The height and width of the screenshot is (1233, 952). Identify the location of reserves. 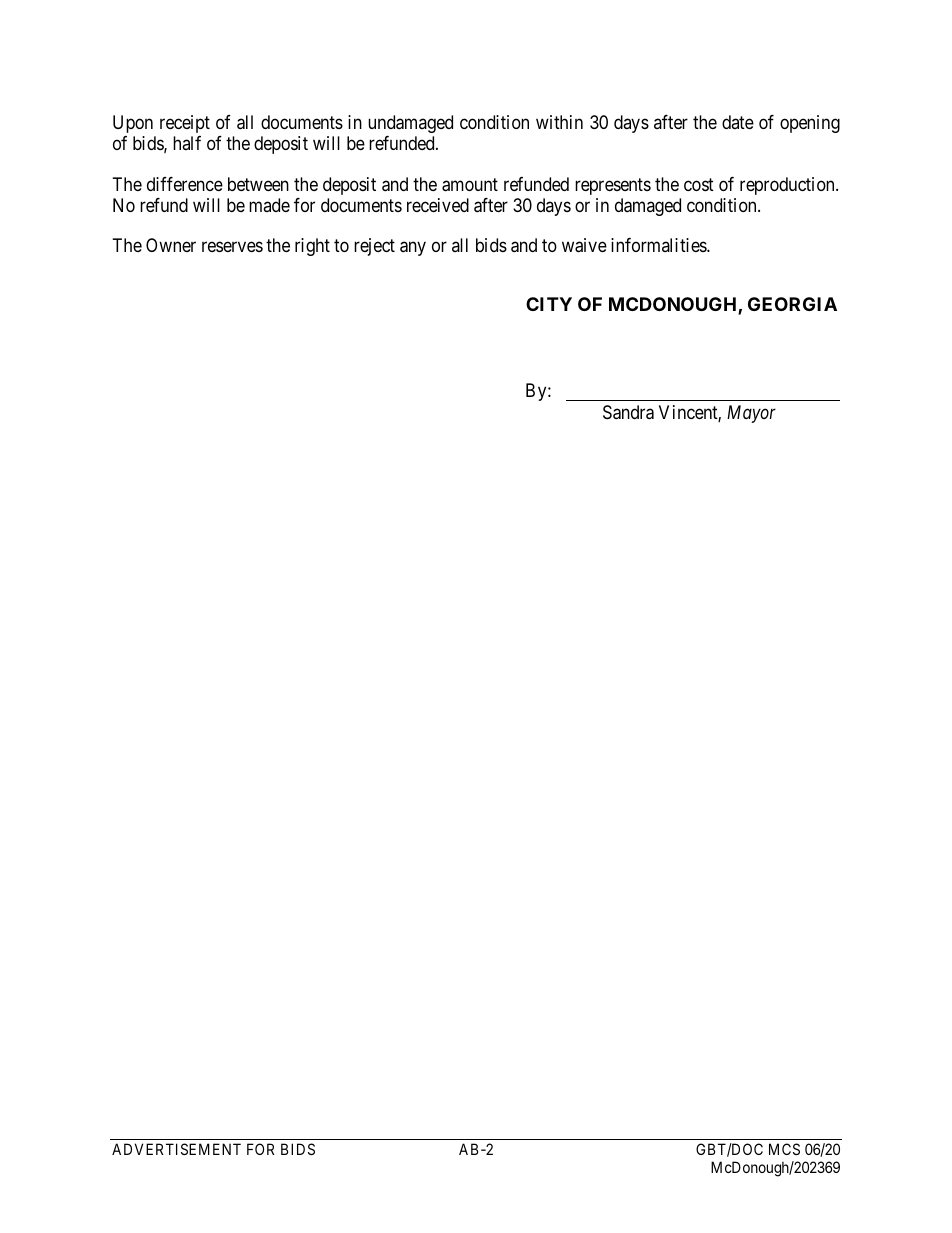
(232, 247).
